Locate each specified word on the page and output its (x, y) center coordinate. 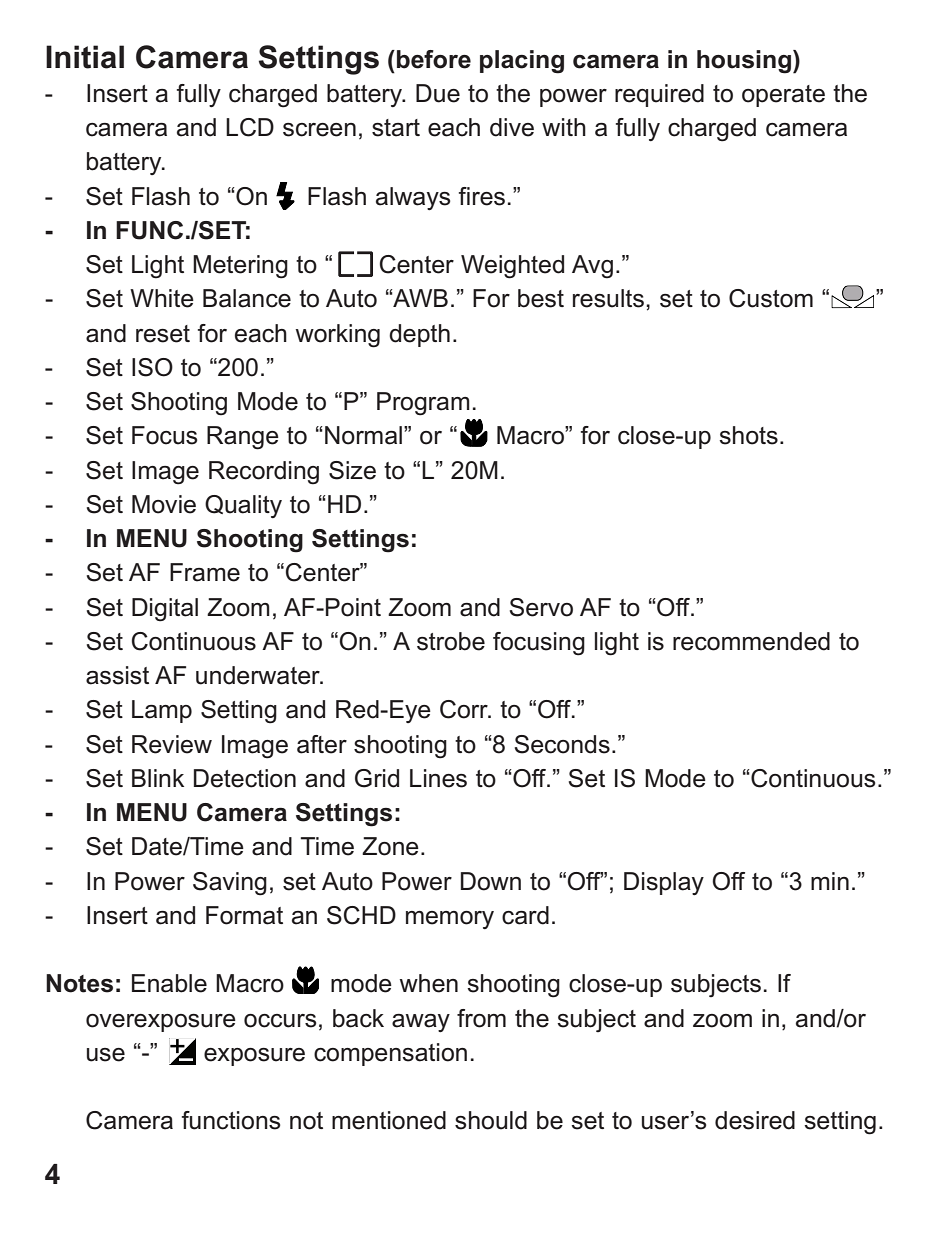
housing (744, 62)
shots (748, 435)
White (162, 298)
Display (664, 883)
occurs (280, 1021)
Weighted (512, 267)
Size (352, 470)
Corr (465, 709)
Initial (85, 57)
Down (491, 881)
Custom (771, 298)
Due (438, 93)
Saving (230, 884)
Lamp (162, 711)
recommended (751, 641)
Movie (164, 504)
